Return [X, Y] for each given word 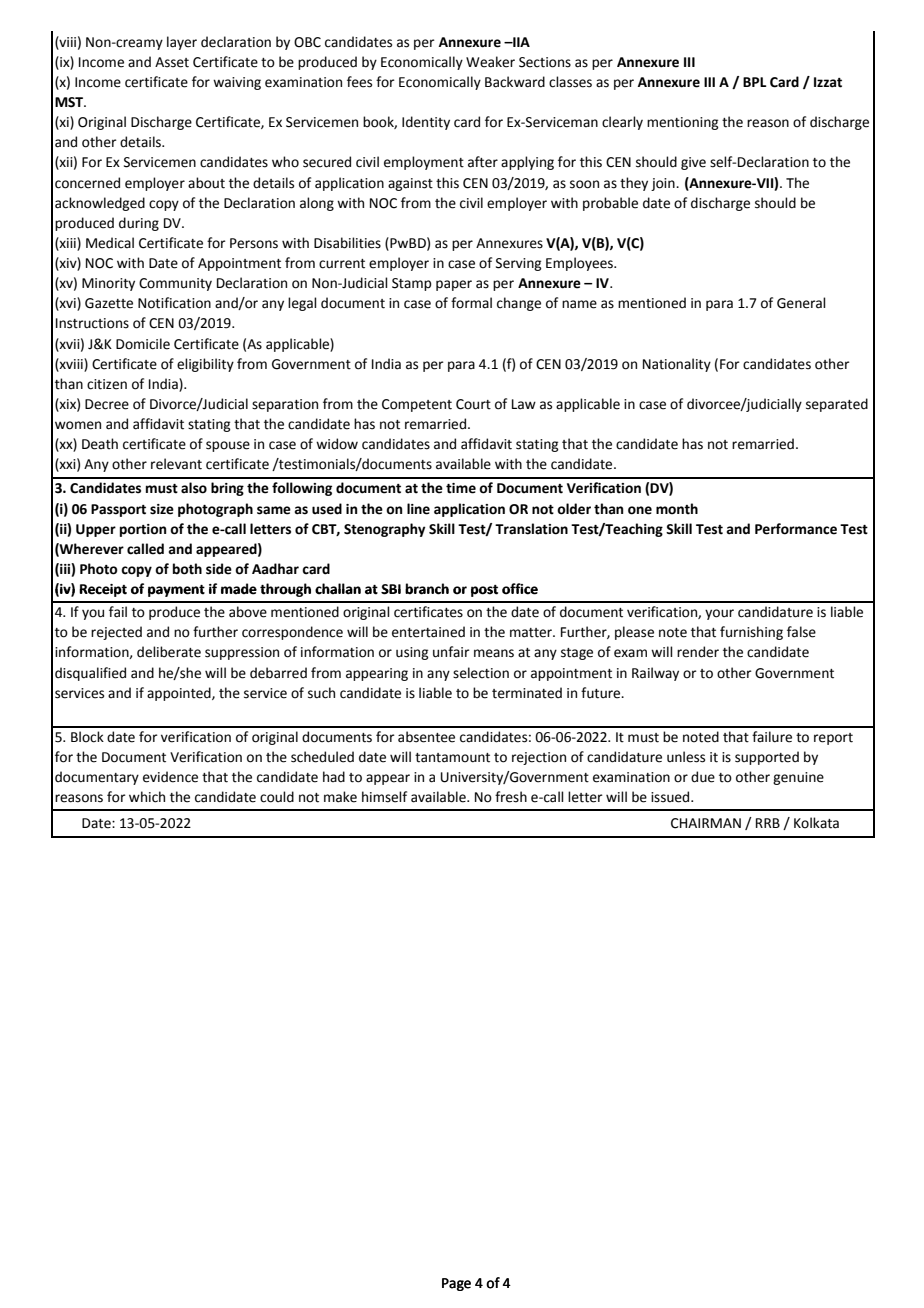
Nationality [677, 365]
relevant [176, 464]
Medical [110, 243]
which [147, 797]
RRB [768, 823]
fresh [511, 797]
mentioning [683, 123]
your [719, 614]
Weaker [490, 62]
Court [473, 404]
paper [454, 285]
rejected [116, 633]
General [801, 303]
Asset [172, 62]
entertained [428, 632]
